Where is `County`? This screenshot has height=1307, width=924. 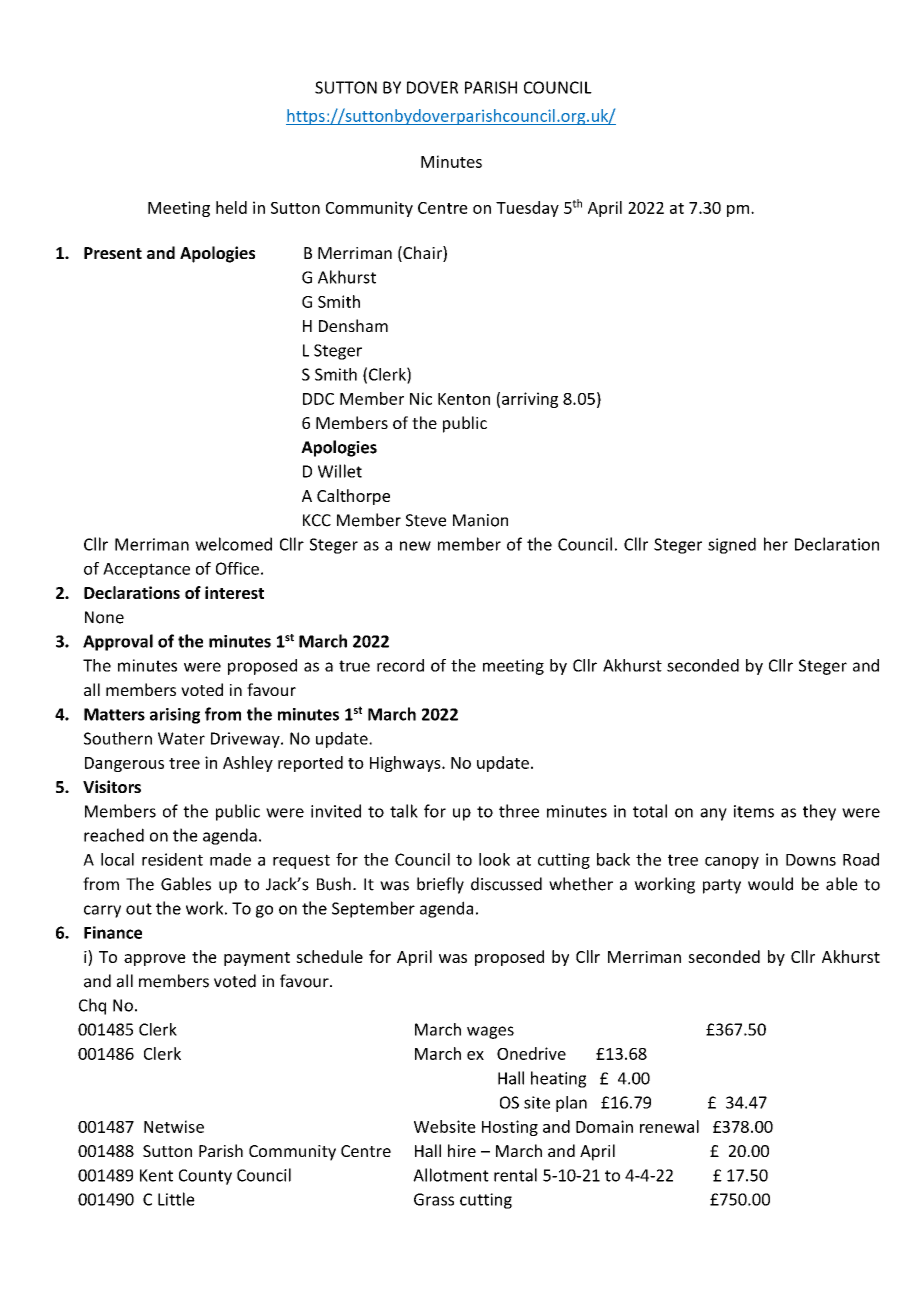
County is located at coordinates (205, 1177).
